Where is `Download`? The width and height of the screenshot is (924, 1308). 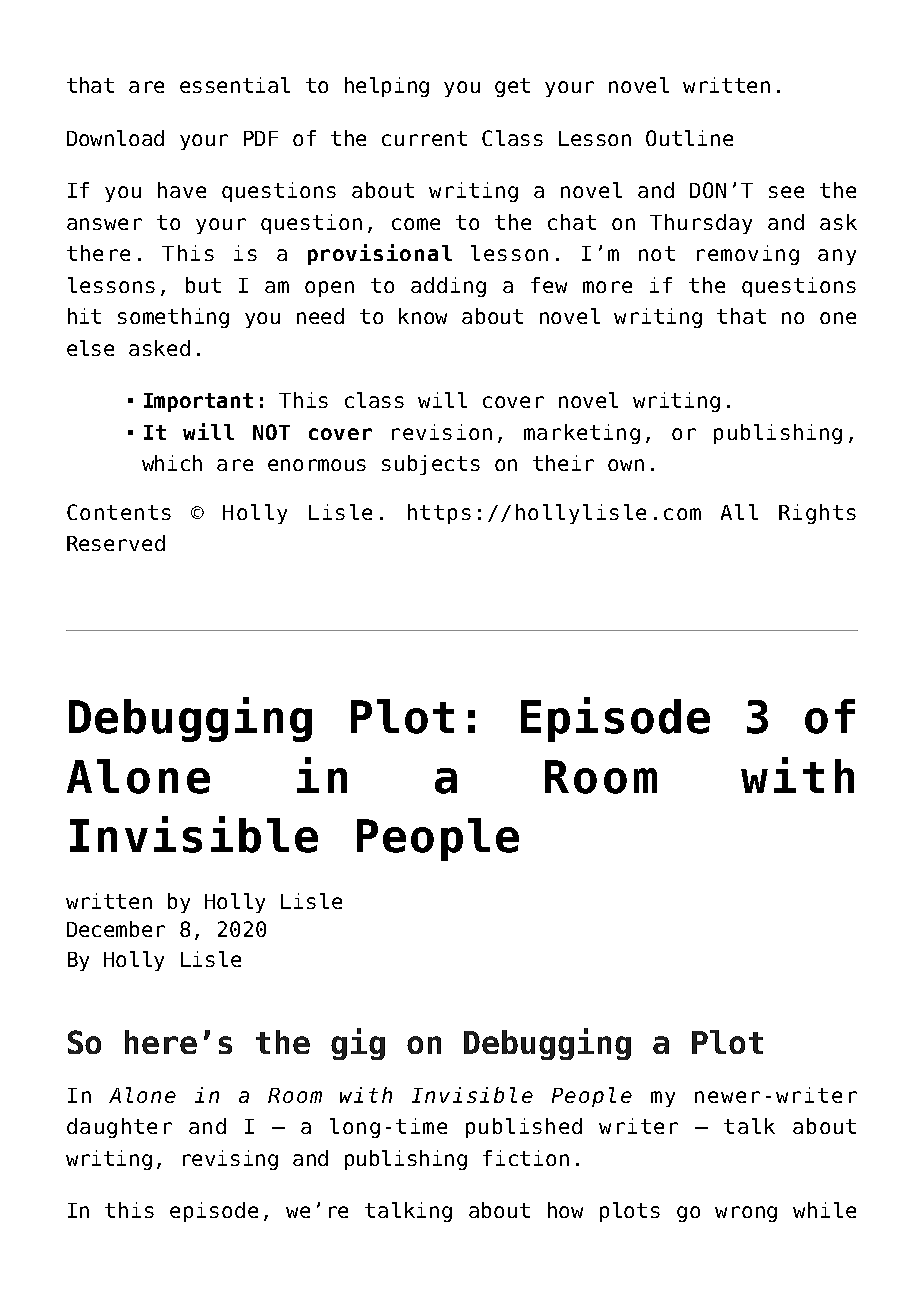
Download is located at coordinates (115, 138).
